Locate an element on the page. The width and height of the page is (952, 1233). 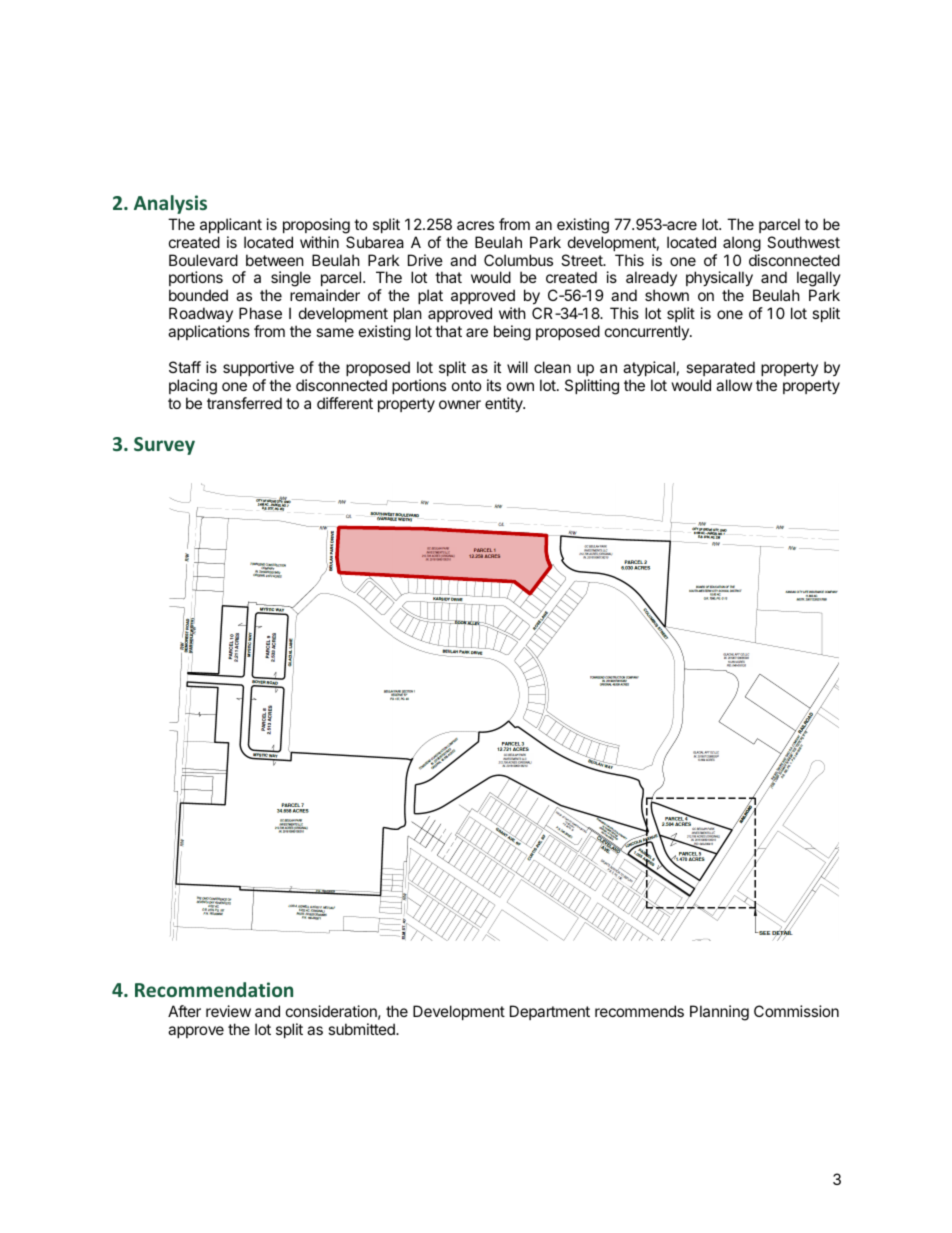
review is located at coordinates (228, 1011).
